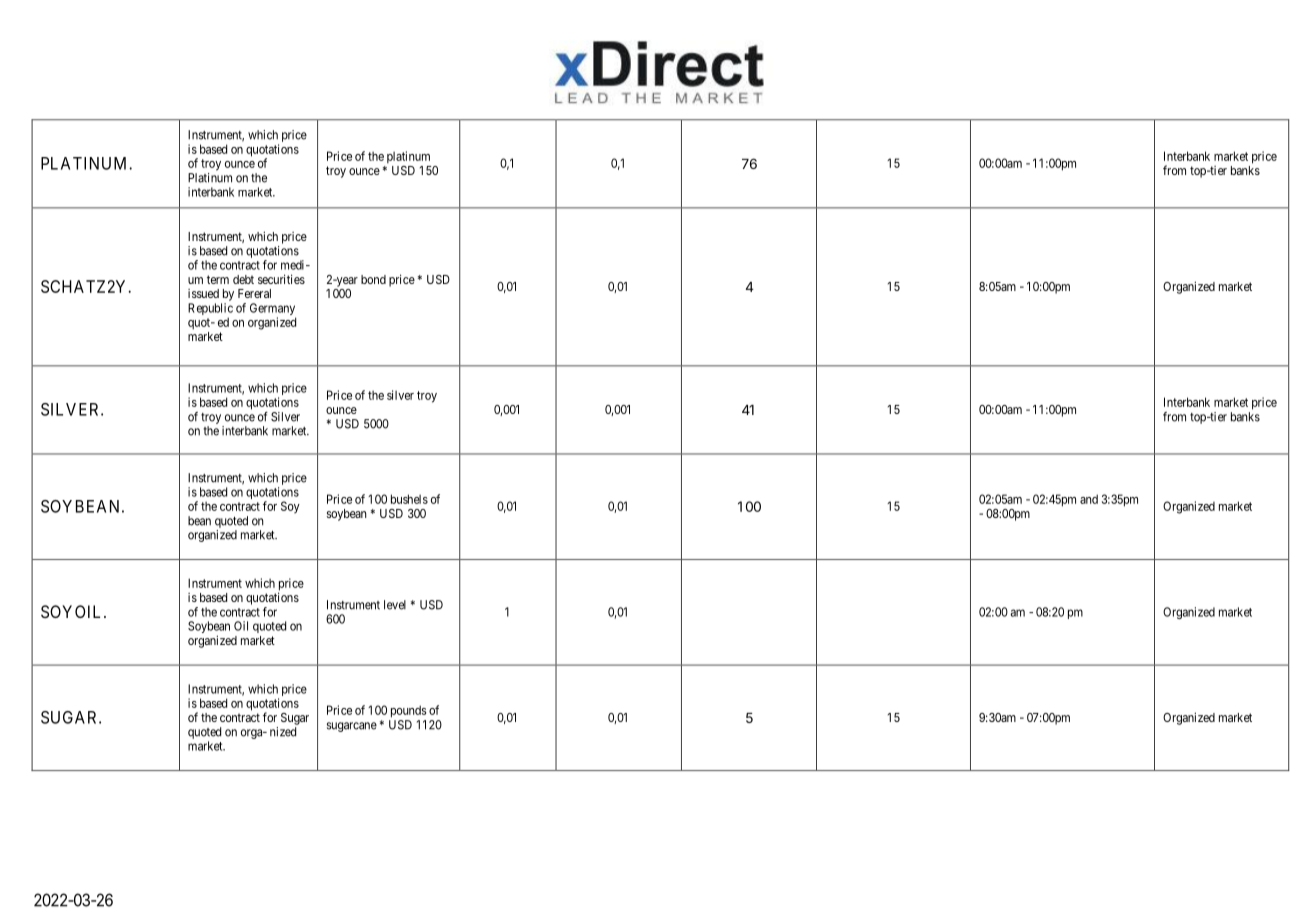 The height and width of the document is (924, 1308). What do you see at coordinates (281, 279) in the document?
I see `securities` at bounding box center [281, 279].
